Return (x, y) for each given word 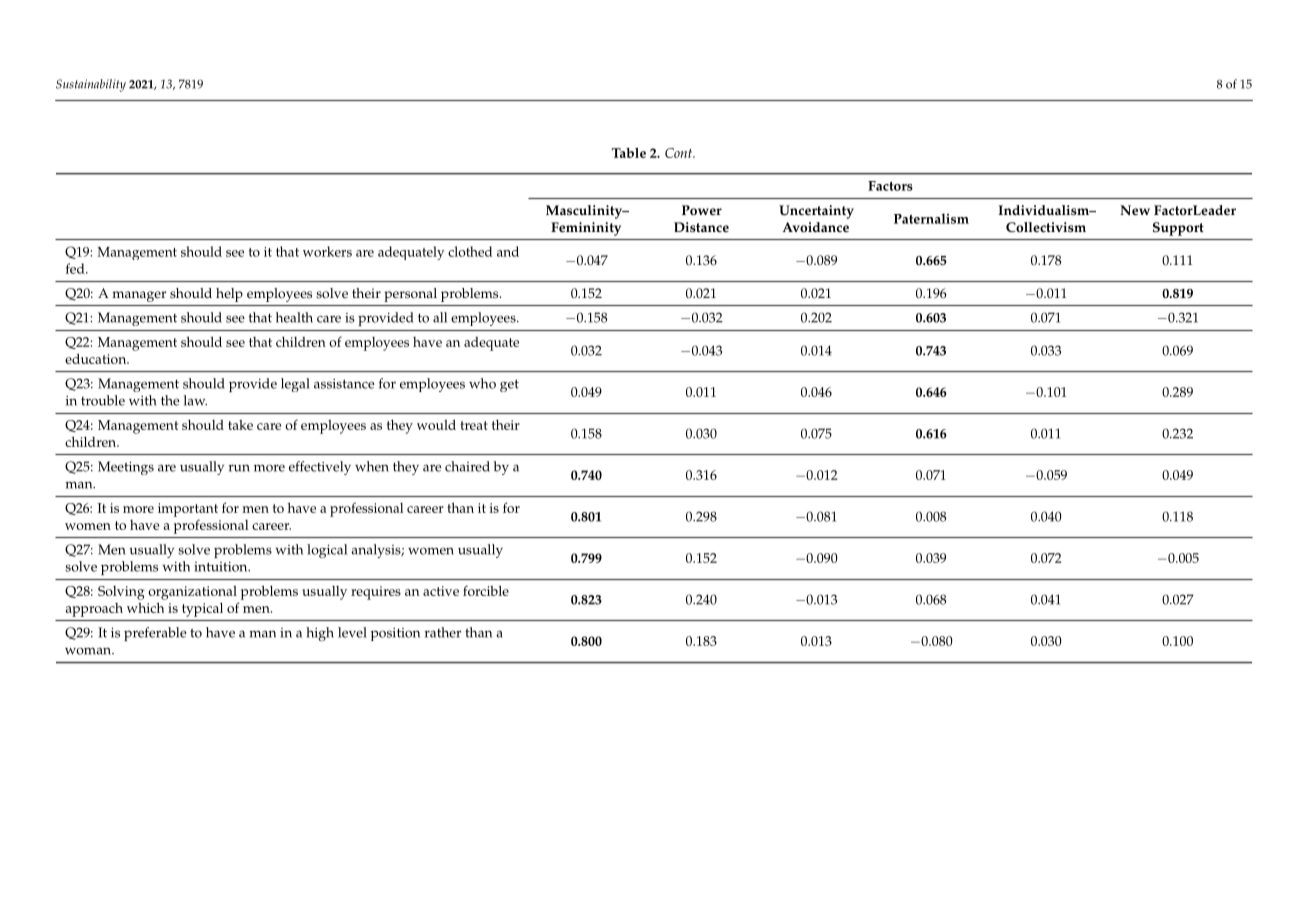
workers (327, 251)
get (509, 385)
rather (443, 632)
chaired (467, 466)
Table (629, 153)
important (188, 510)
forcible (486, 590)
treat (474, 425)
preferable (155, 634)
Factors (890, 186)
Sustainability (91, 85)
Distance (701, 227)
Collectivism (1046, 227)
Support (1178, 229)
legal (295, 385)
